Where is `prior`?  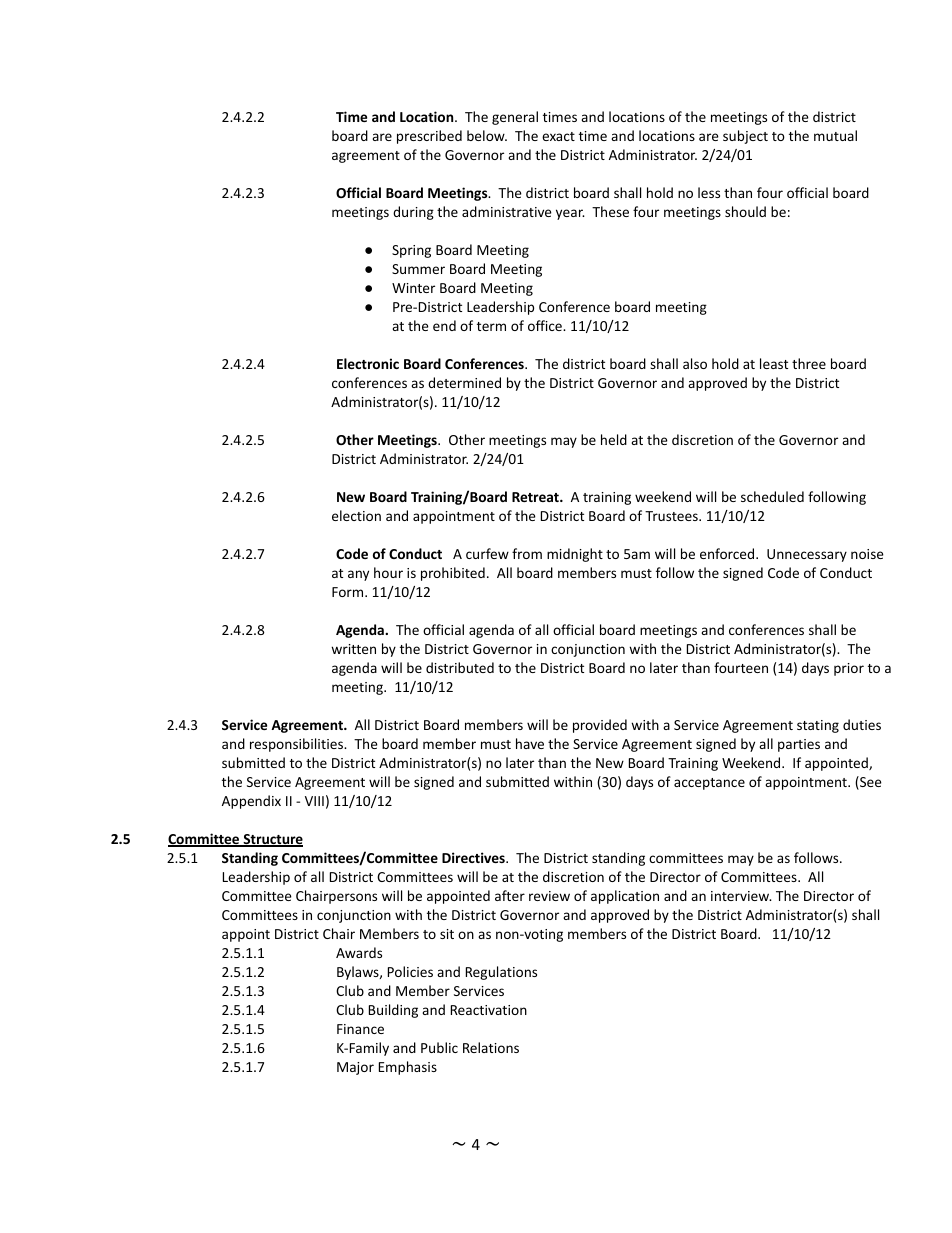
prior is located at coordinates (849, 669).
